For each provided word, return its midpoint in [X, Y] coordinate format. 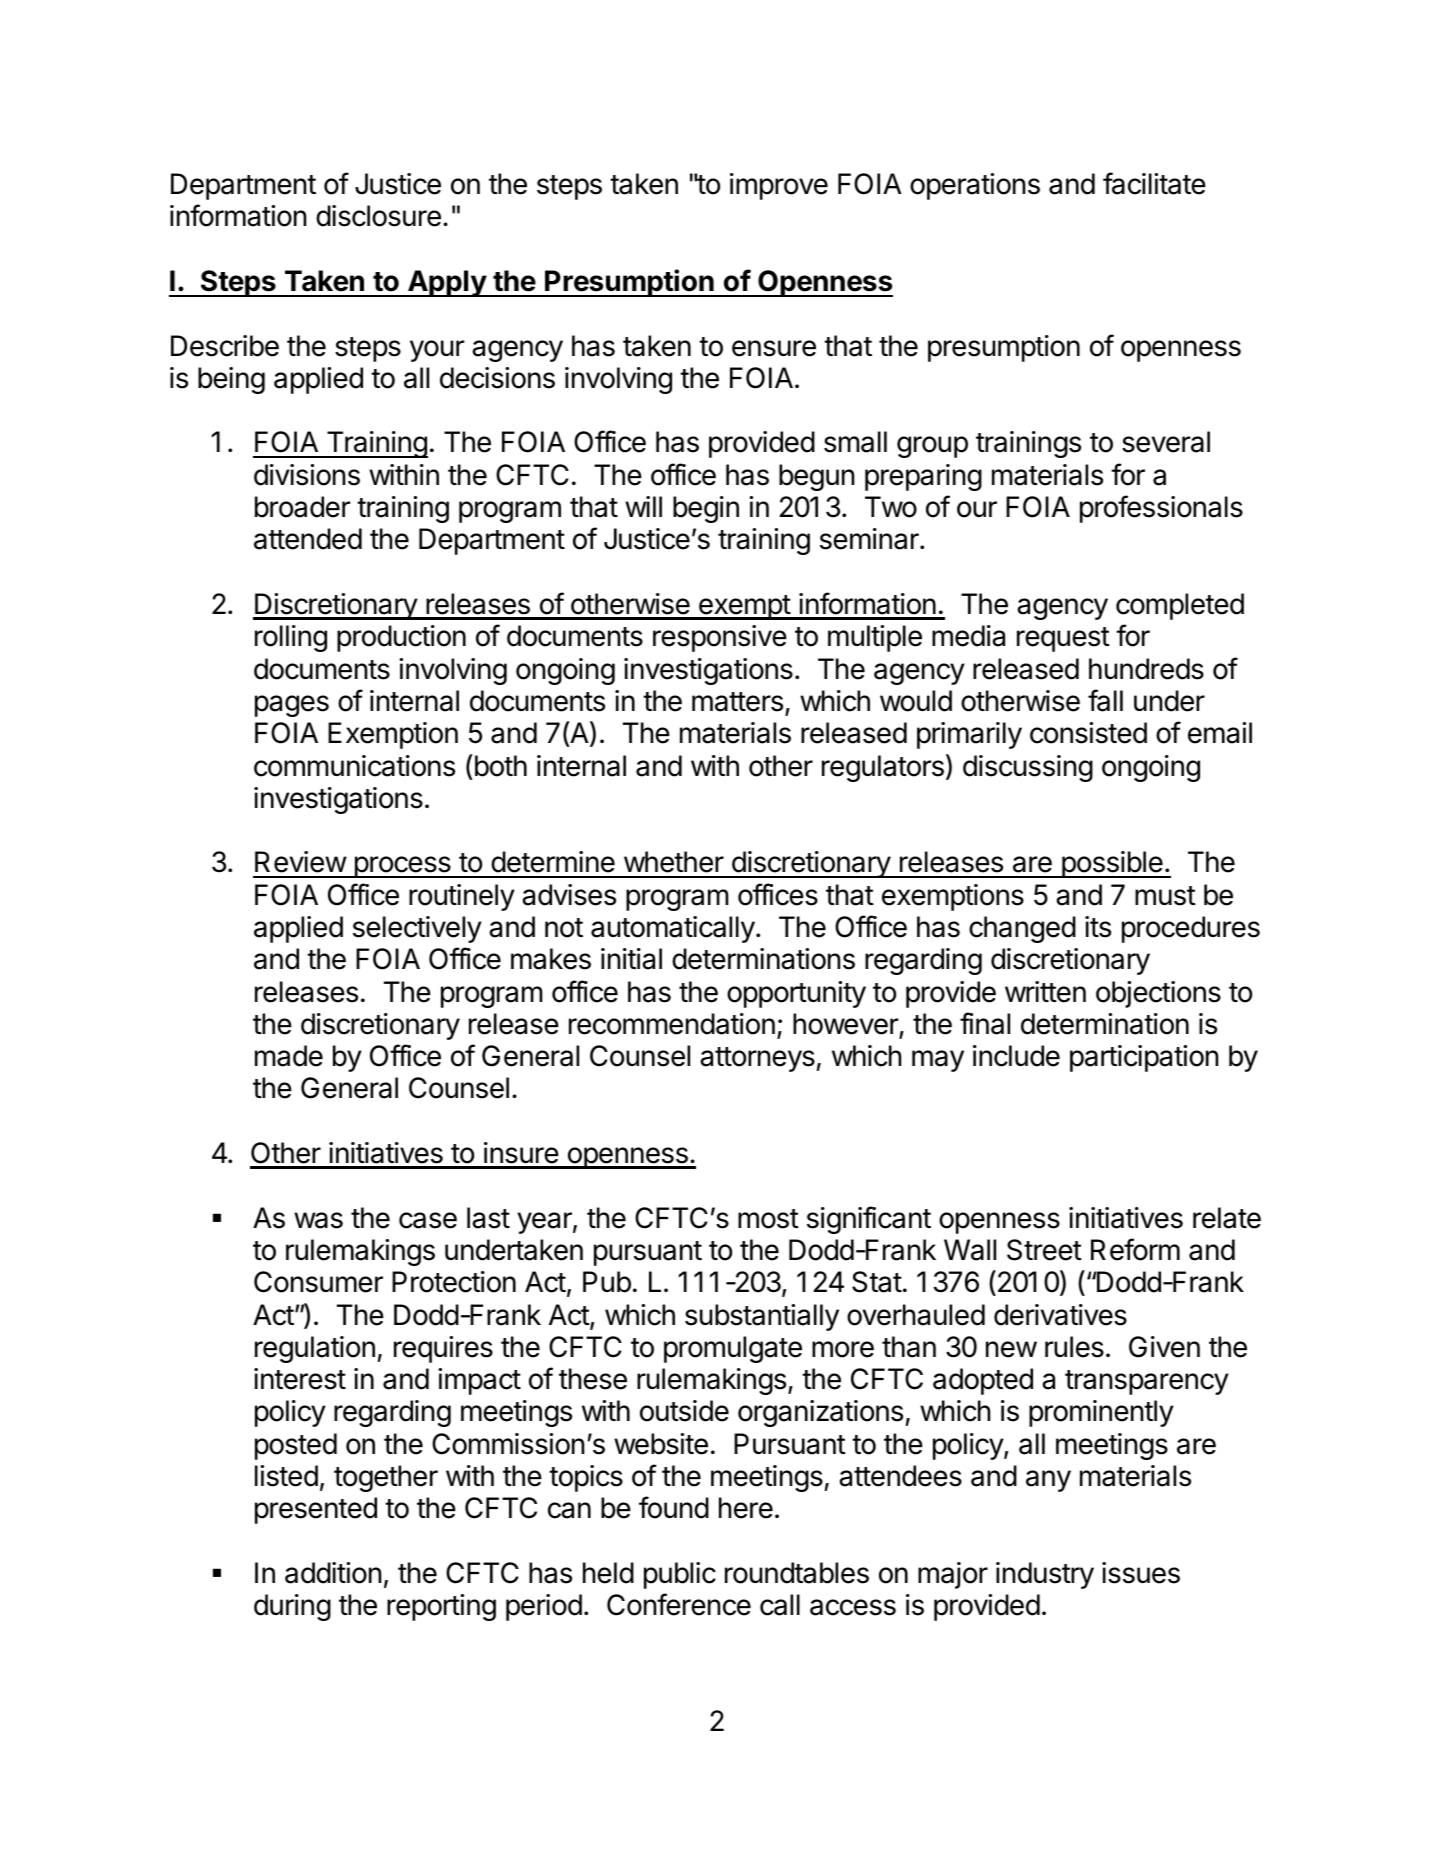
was [318, 1220]
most [768, 1219]
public [680, 1575]
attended [308, 539]
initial [631, 959]
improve [779, 186]
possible [1112, 864]
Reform [1135, 1249]
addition [333, 1573]
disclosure [378, 216]
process [402, 867]
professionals [1161, 509]
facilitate [1154, 183]
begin [706, 509]
